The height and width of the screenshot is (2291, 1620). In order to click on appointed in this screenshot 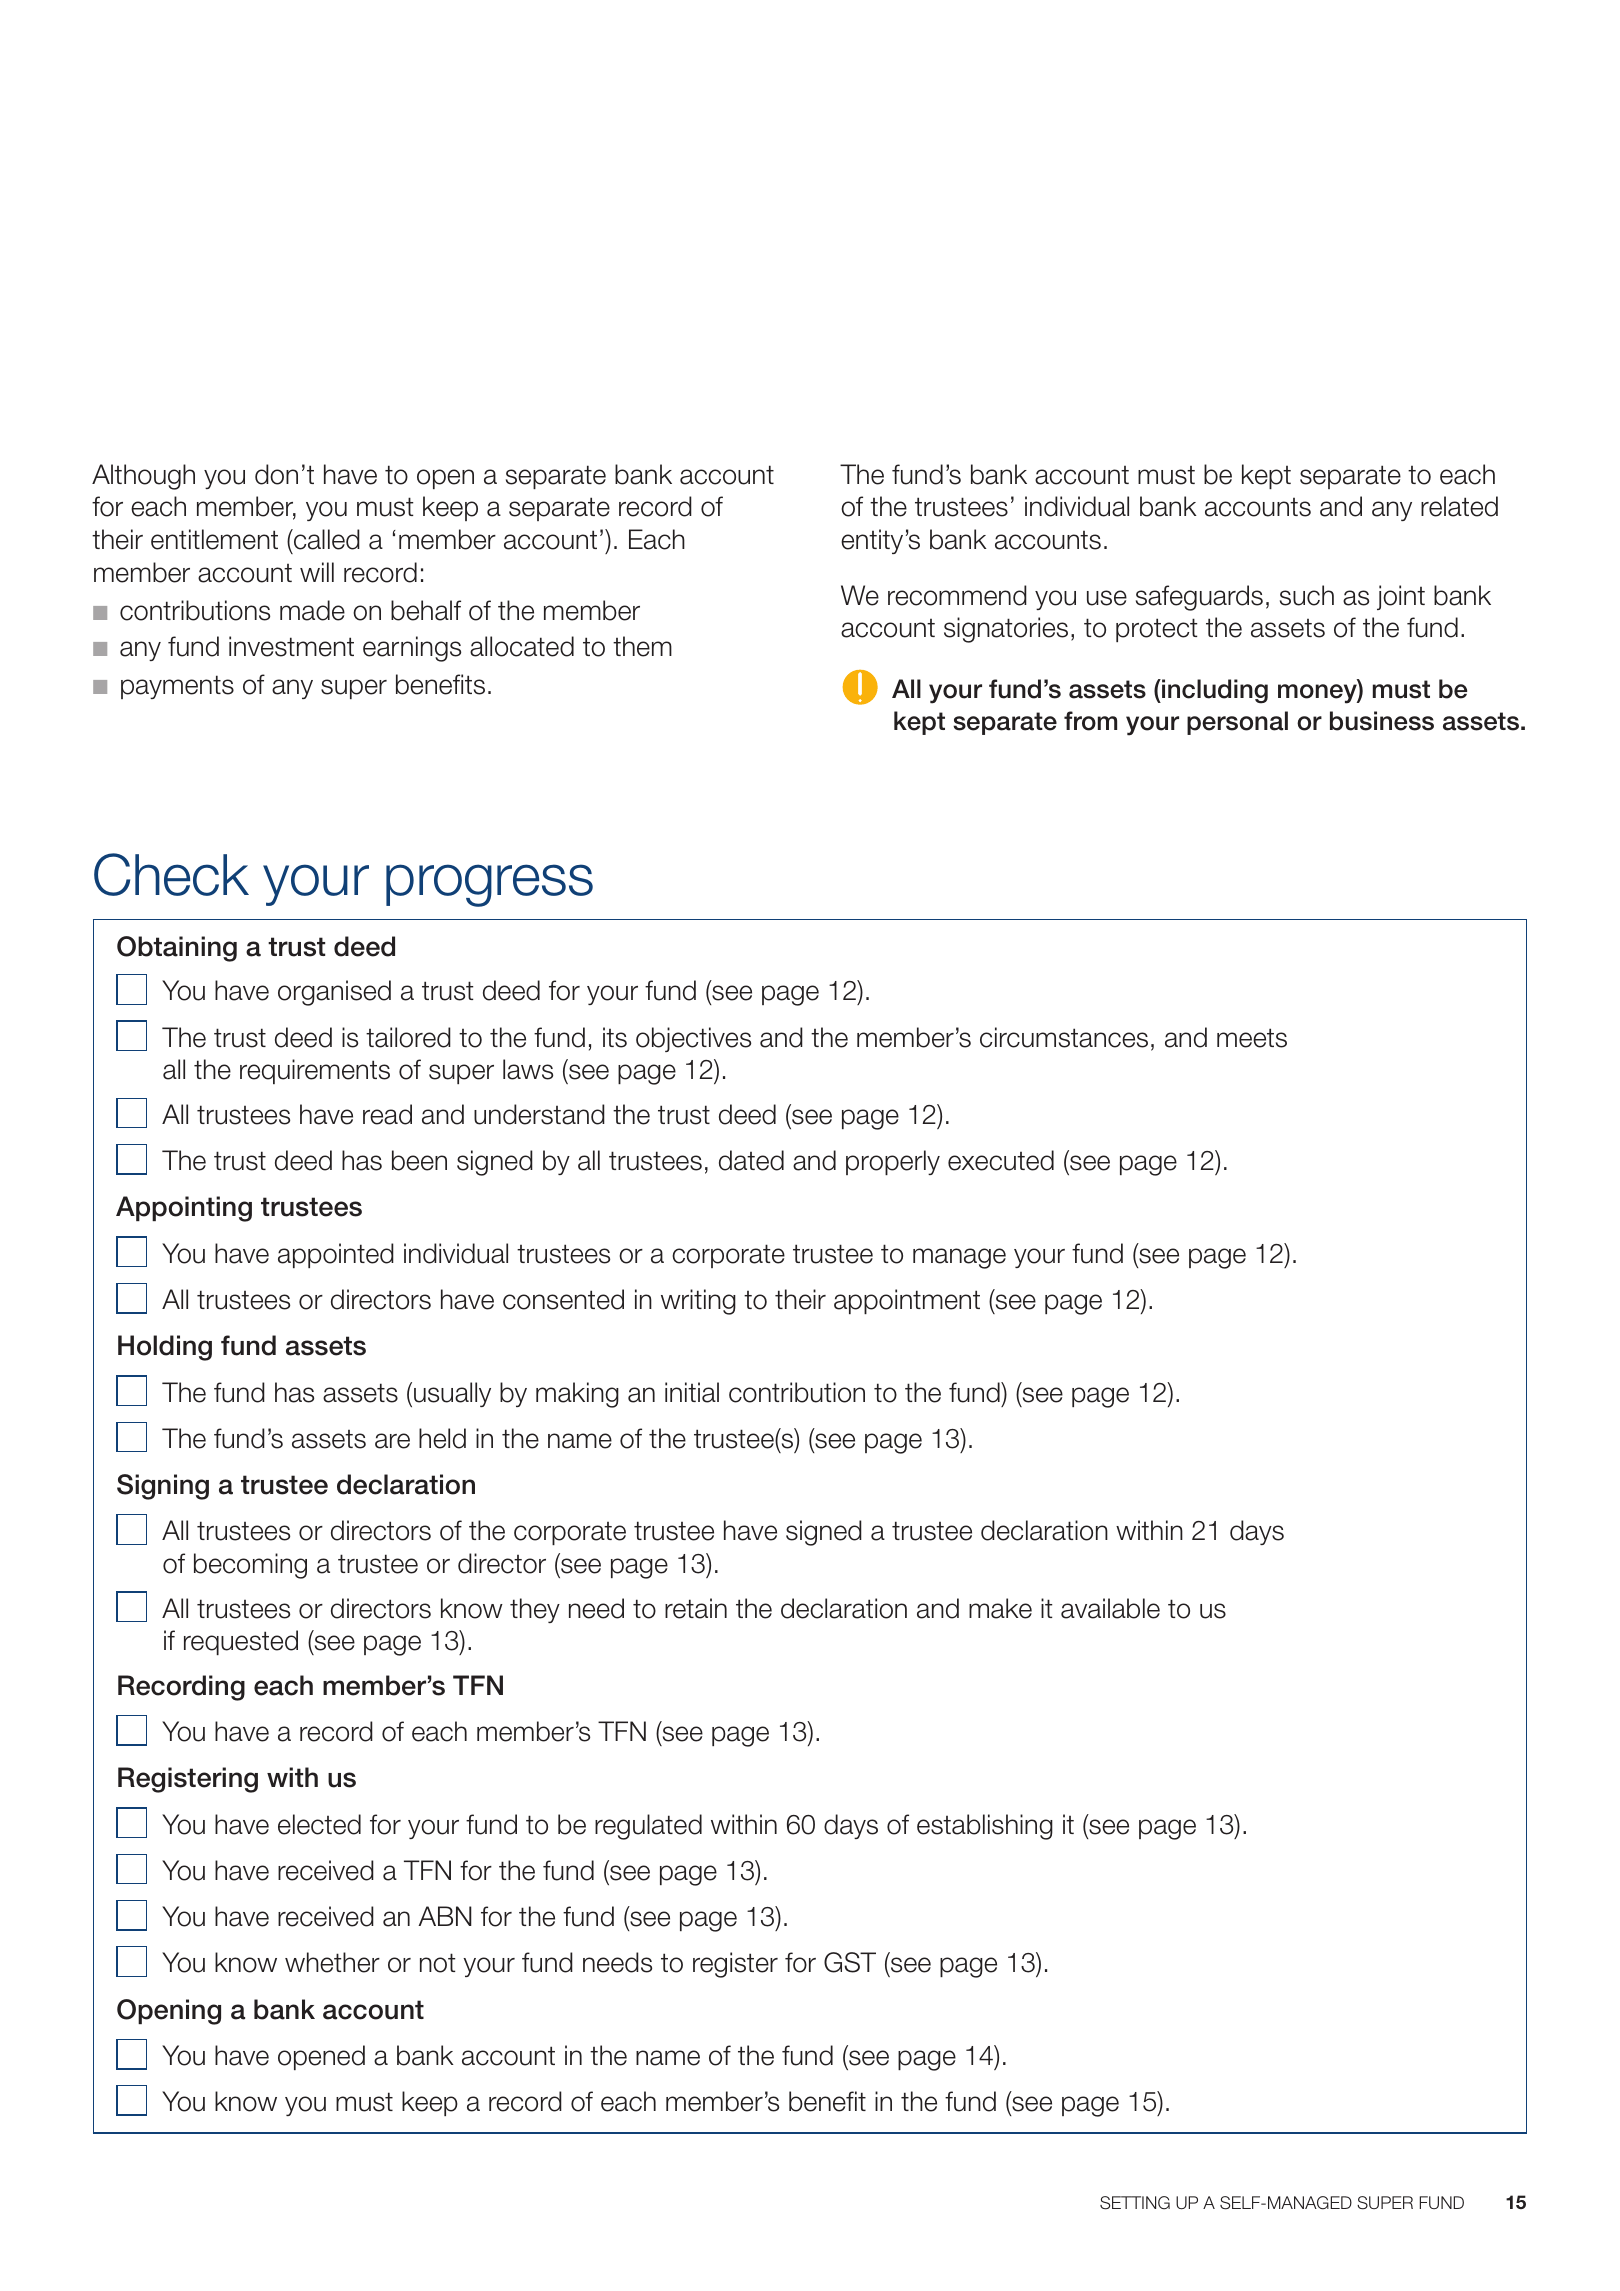, I will do `click(336, 1255)`.
